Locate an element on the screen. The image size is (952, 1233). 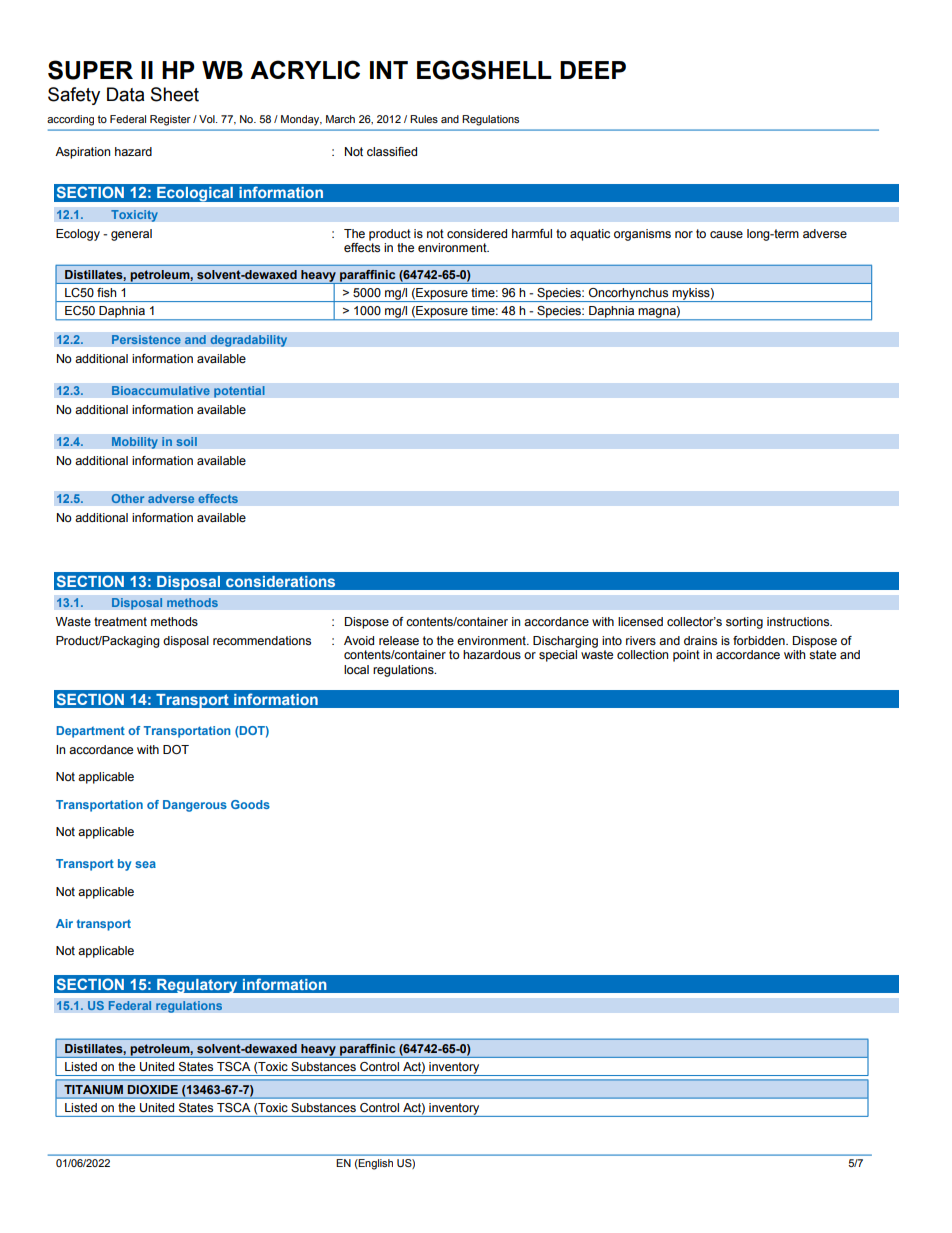
DIOXIDE is located at coordinates (153, 1089).
